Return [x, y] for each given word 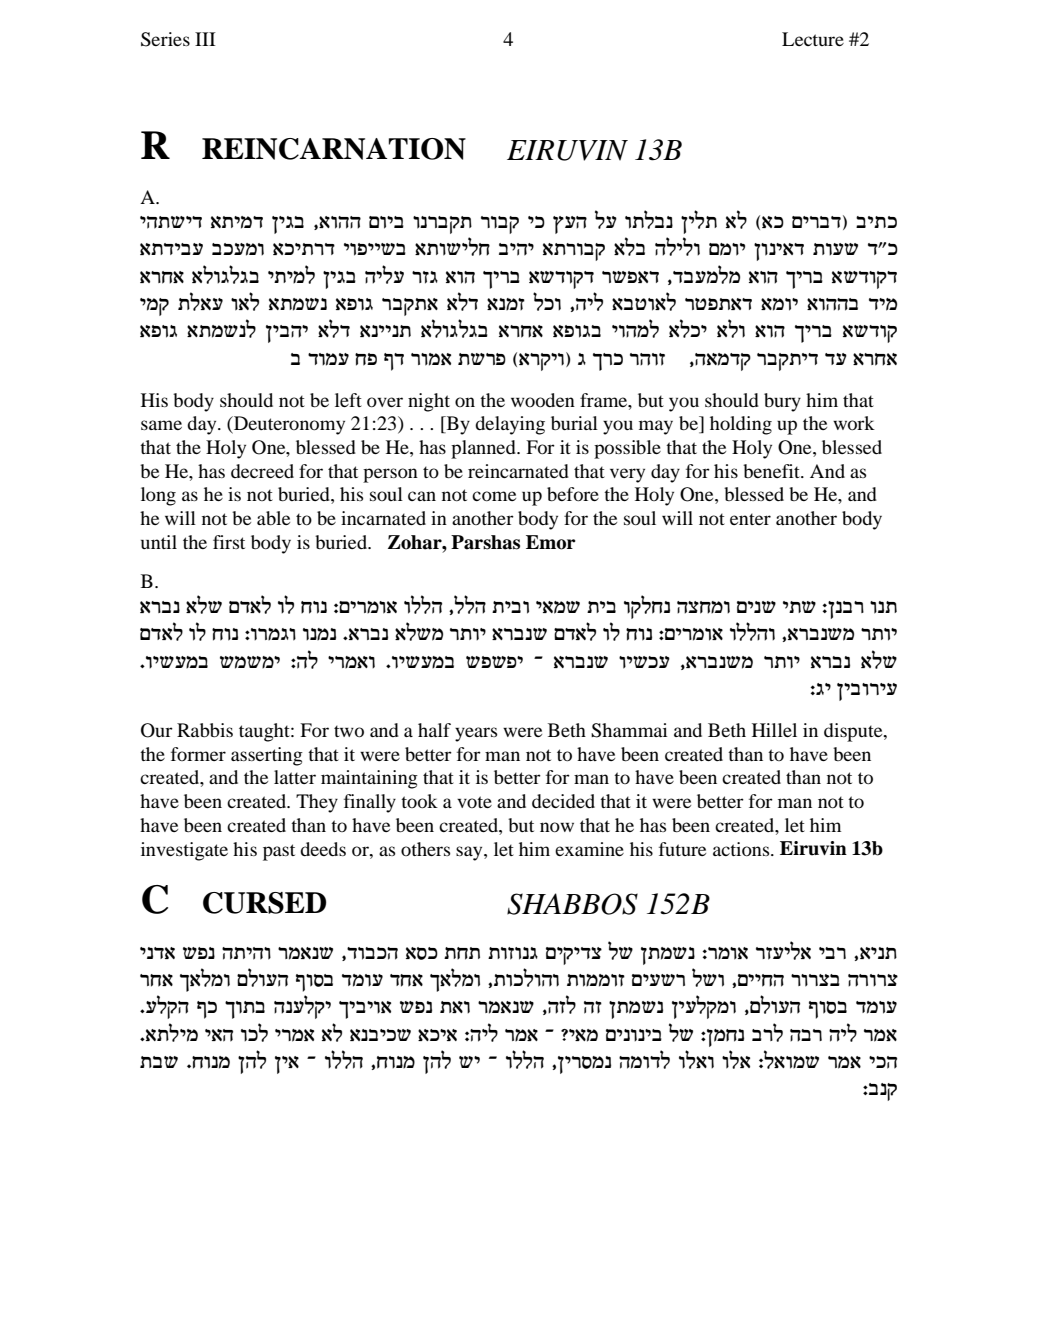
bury [782, 402]
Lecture [813, 39]
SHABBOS [572, 904]
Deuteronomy [288, 425]
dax [806, 1035]
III [205, 39]
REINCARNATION [334, 149]
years [476, 734]
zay [159, 1062]
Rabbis [205, 730]
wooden [543, 400]
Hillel [774, 730]
